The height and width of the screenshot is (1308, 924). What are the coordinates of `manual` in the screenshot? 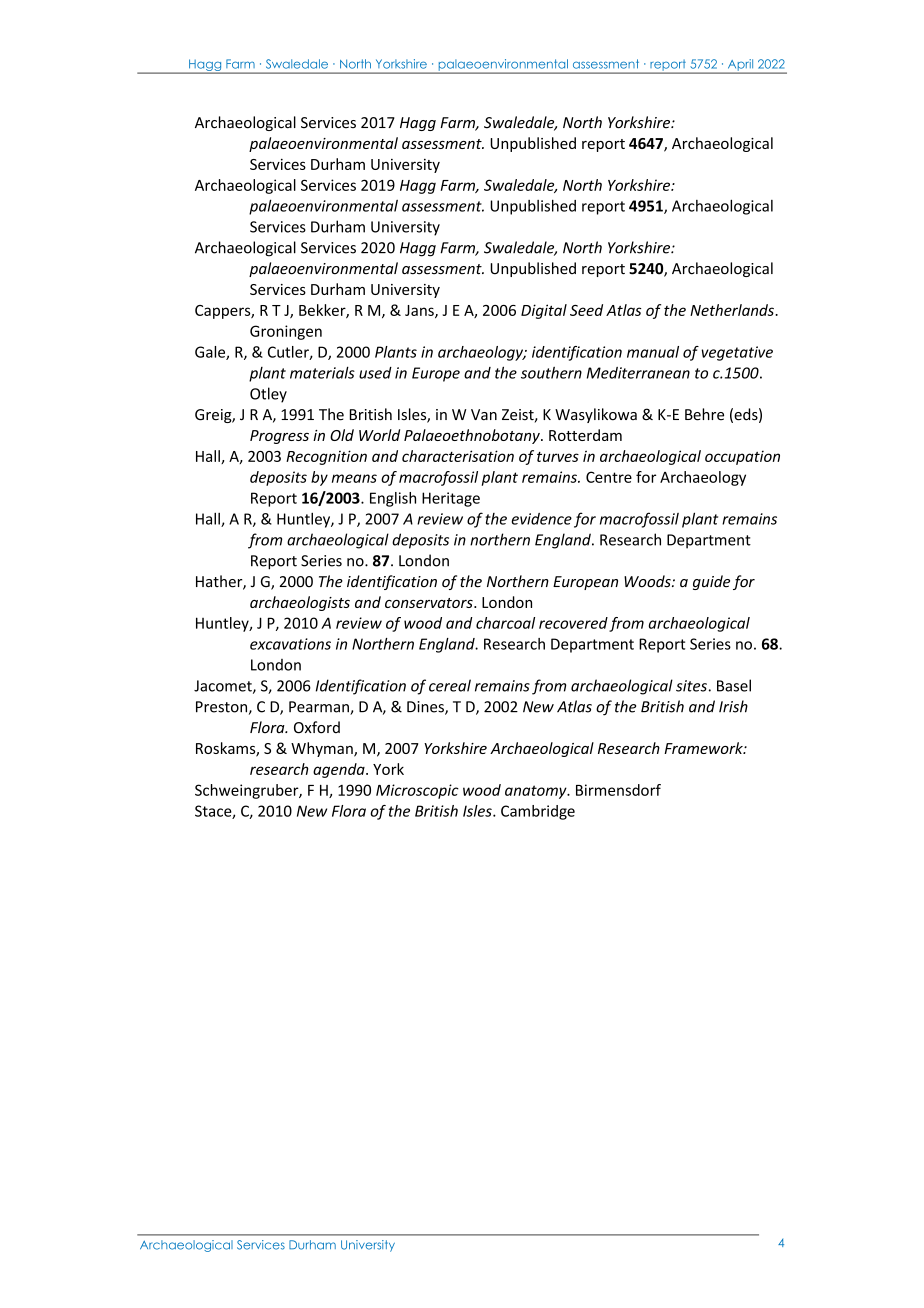 It's located at (653, 352).
